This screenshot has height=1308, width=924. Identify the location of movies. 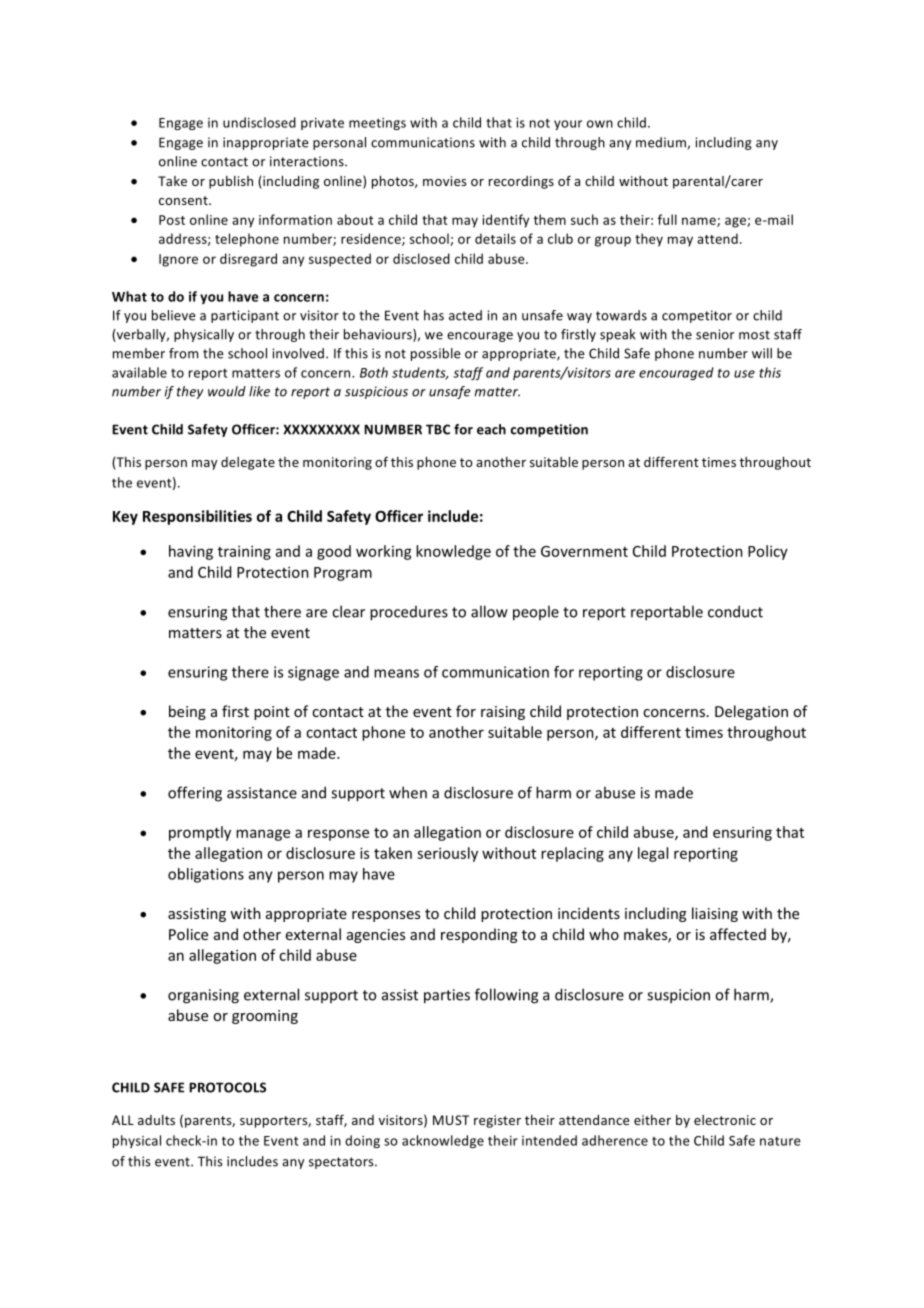
(444, 181).
